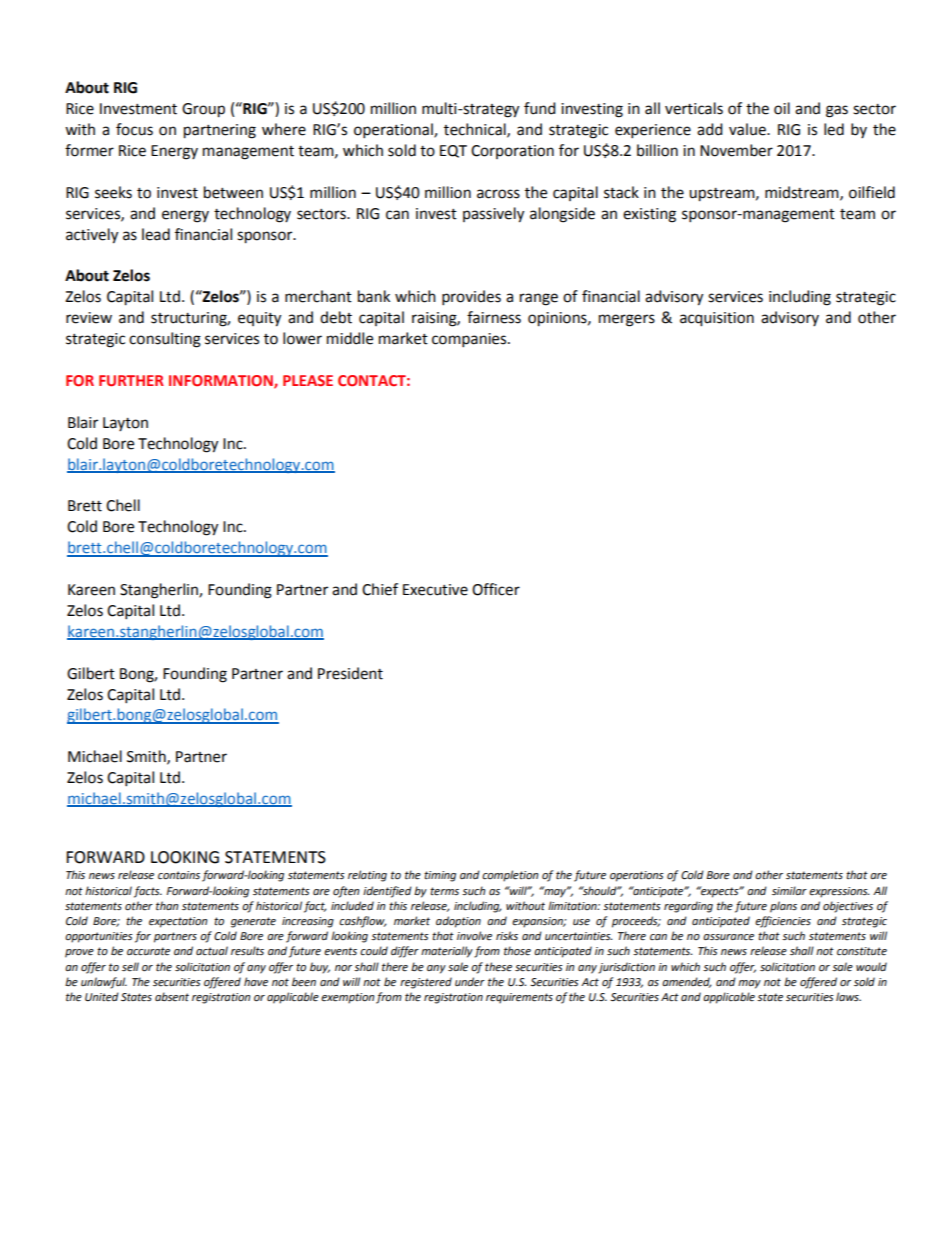  I want to click on Officer, so click(496, 589).
